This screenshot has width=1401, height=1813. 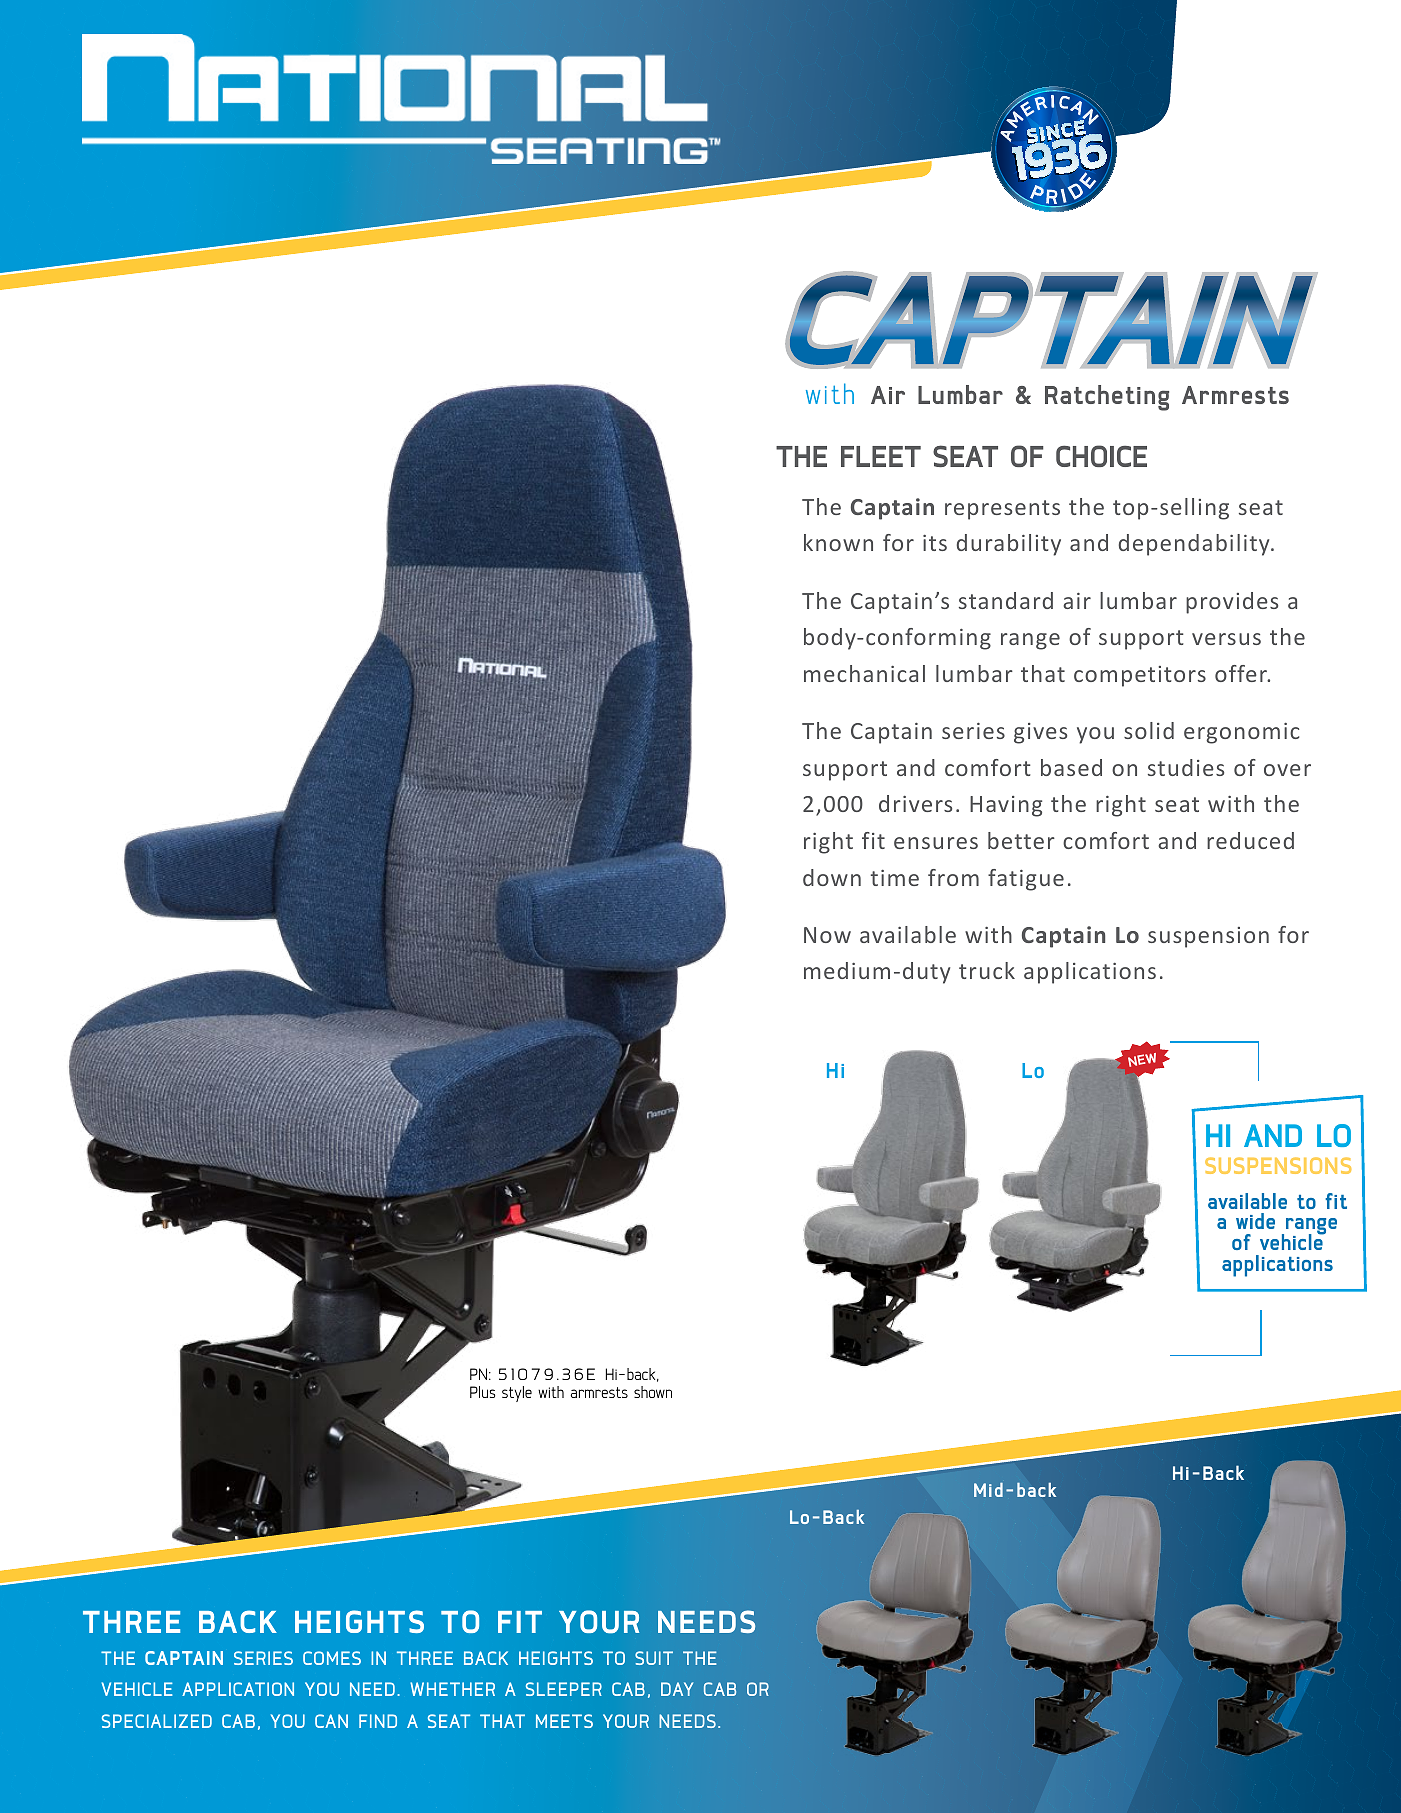 I want to click on Choice, so click(x=1101, y=456).
